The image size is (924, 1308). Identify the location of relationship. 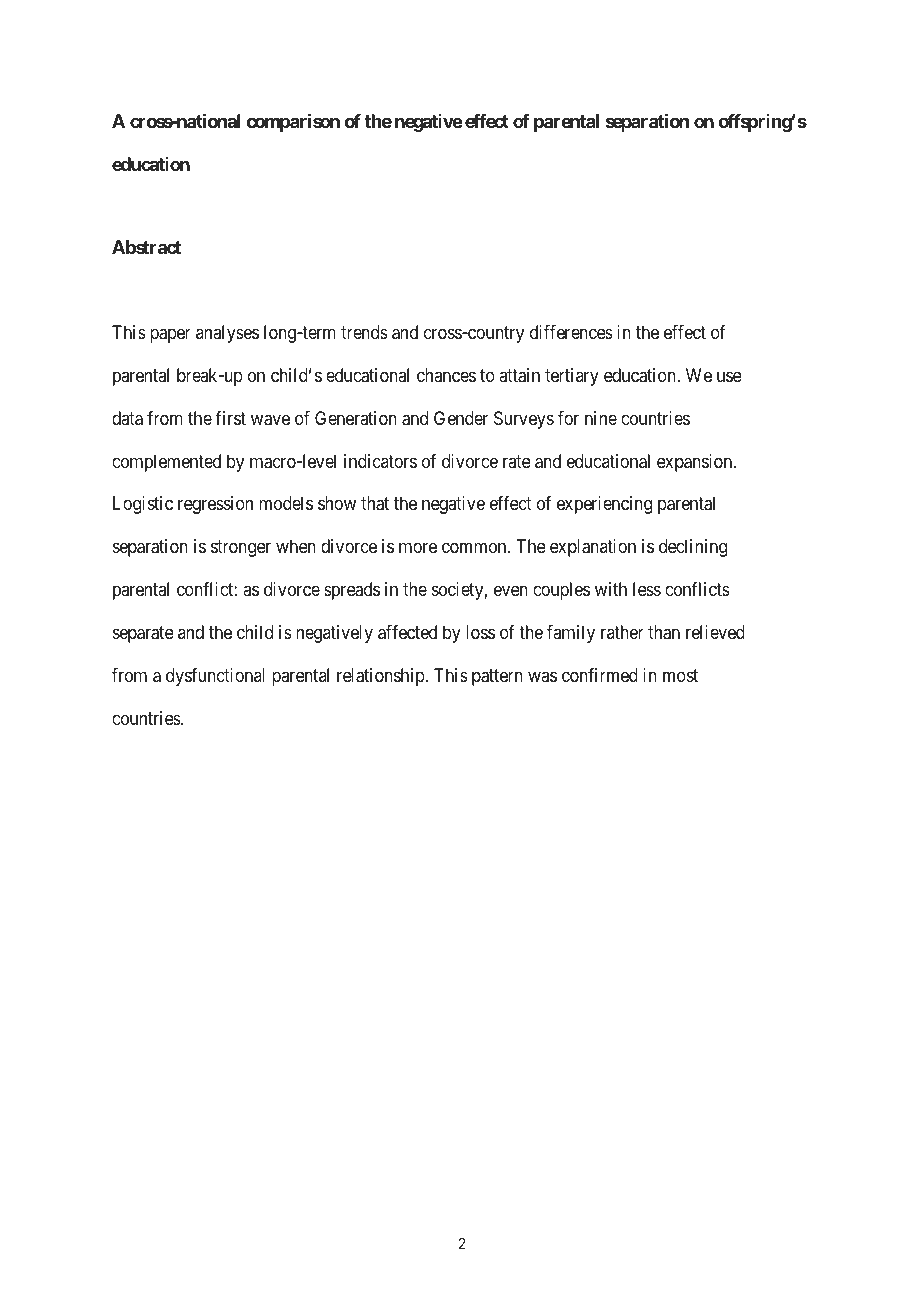
(381, 677).
